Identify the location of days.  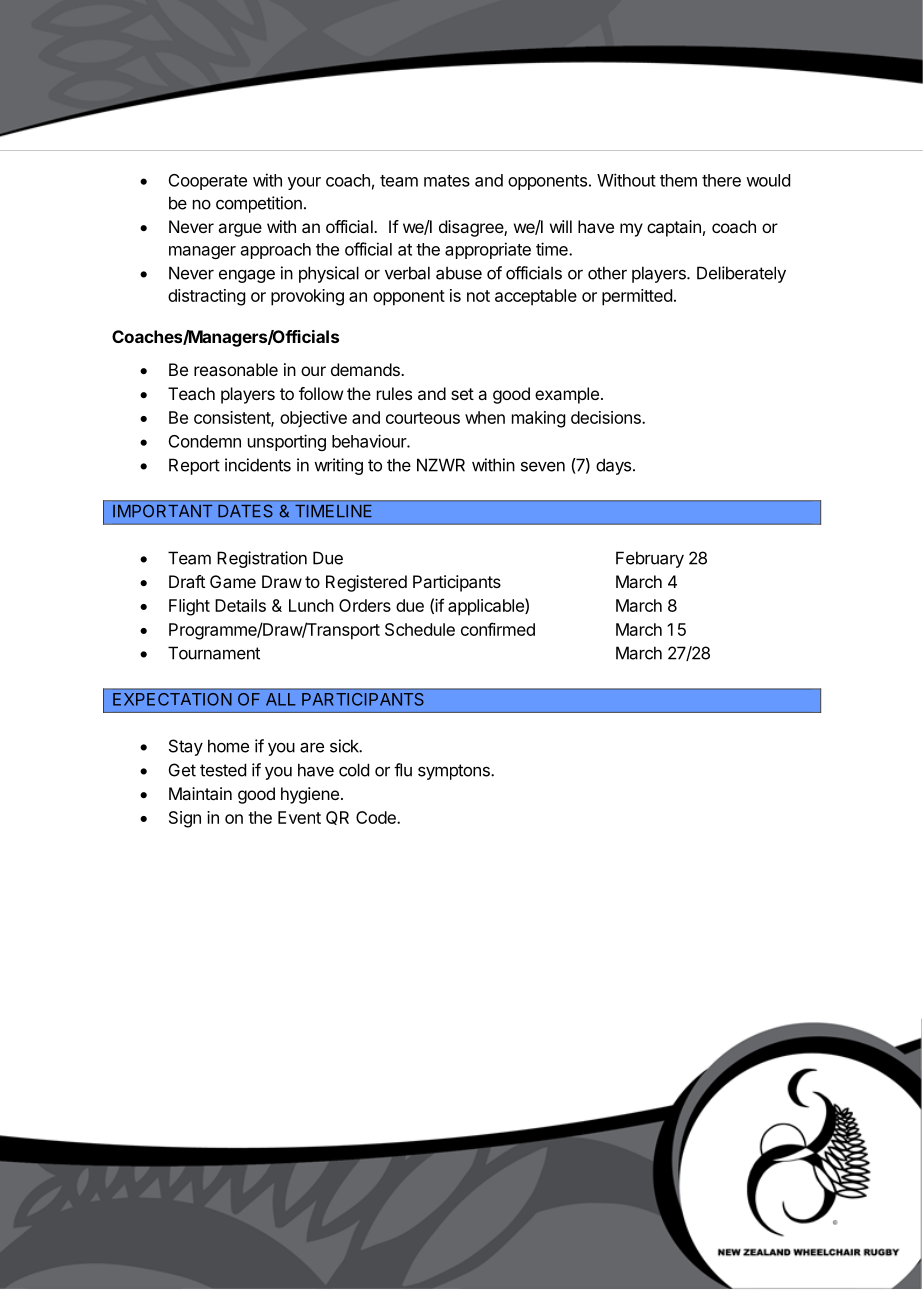
(613, 466).
